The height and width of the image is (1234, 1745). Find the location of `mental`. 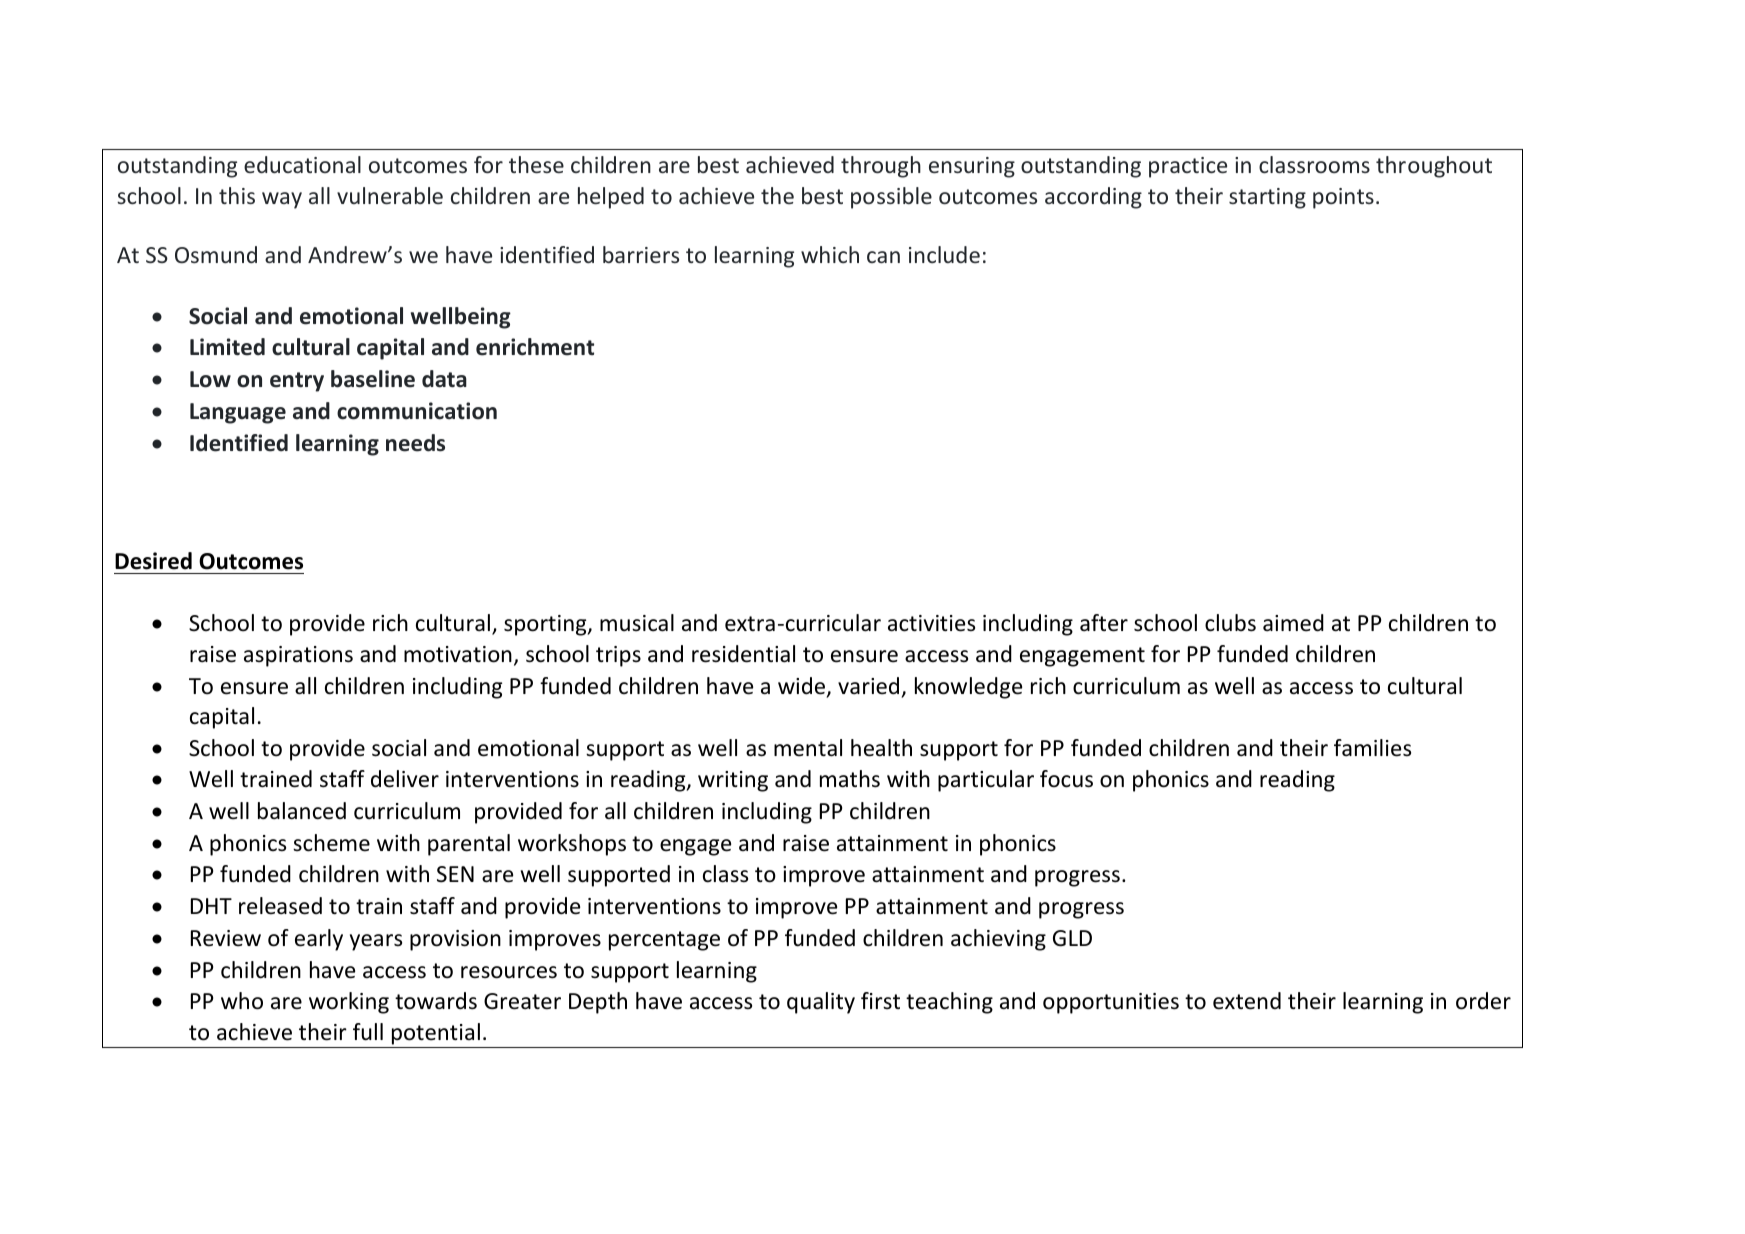

mental is located at coordinates (808, 748).
